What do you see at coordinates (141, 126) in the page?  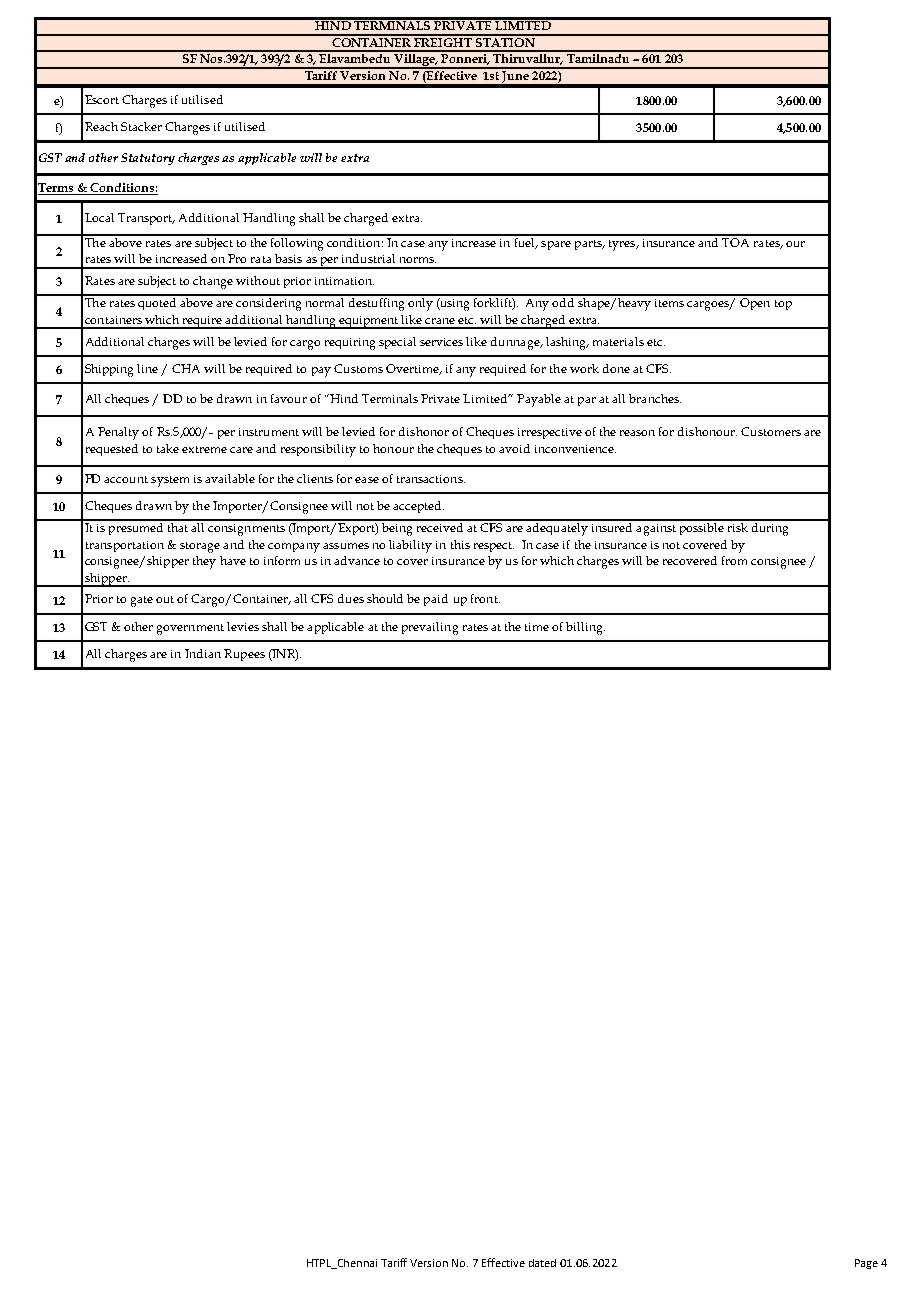 I see `Stacker` at bounding box center [141, 126].
